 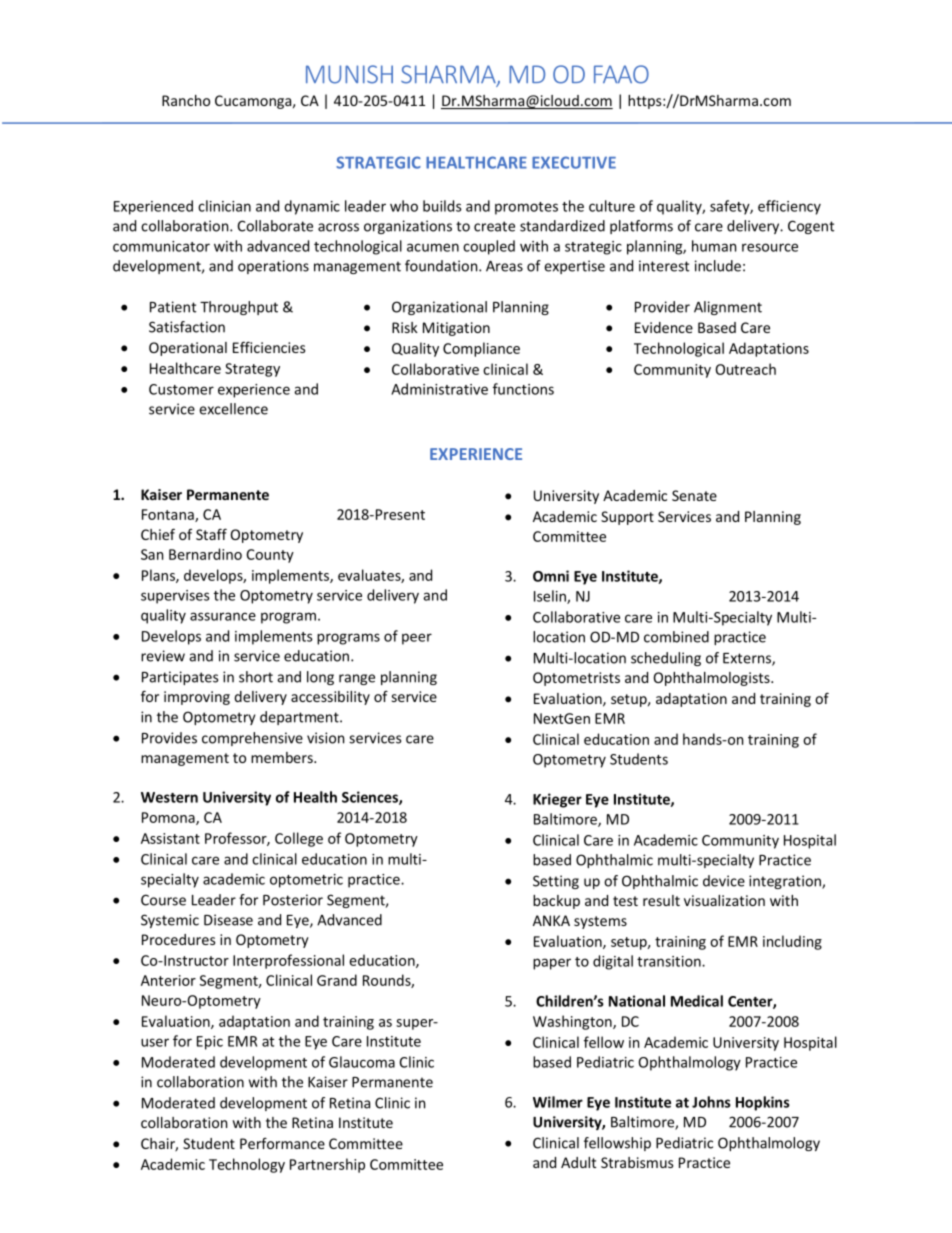 I want to click on builds, so click(x=442, y=206).
